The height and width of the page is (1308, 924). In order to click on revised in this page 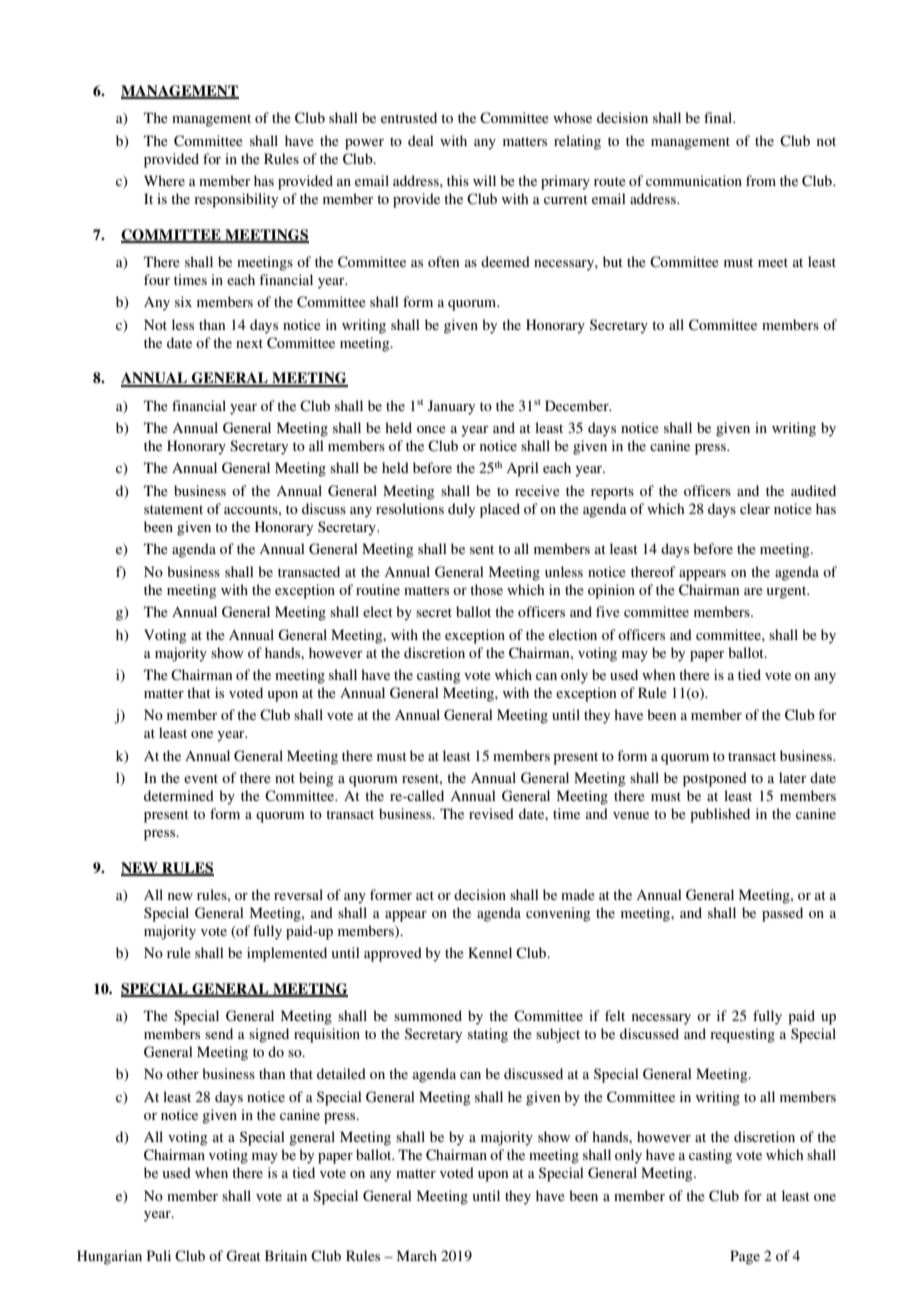, I will do `click(491, 813)`.
